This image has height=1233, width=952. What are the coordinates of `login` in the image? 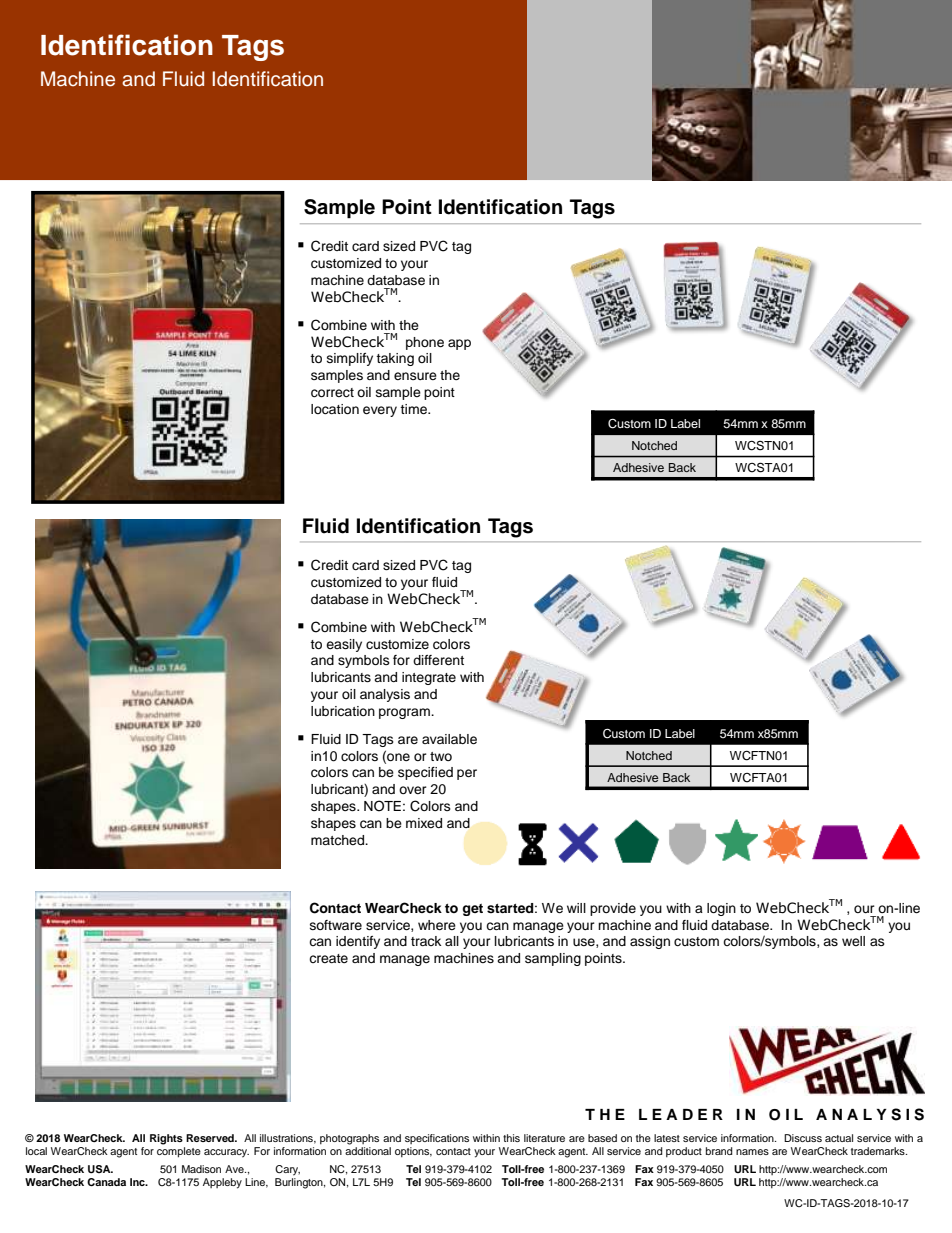 It's located at (721, 909).
